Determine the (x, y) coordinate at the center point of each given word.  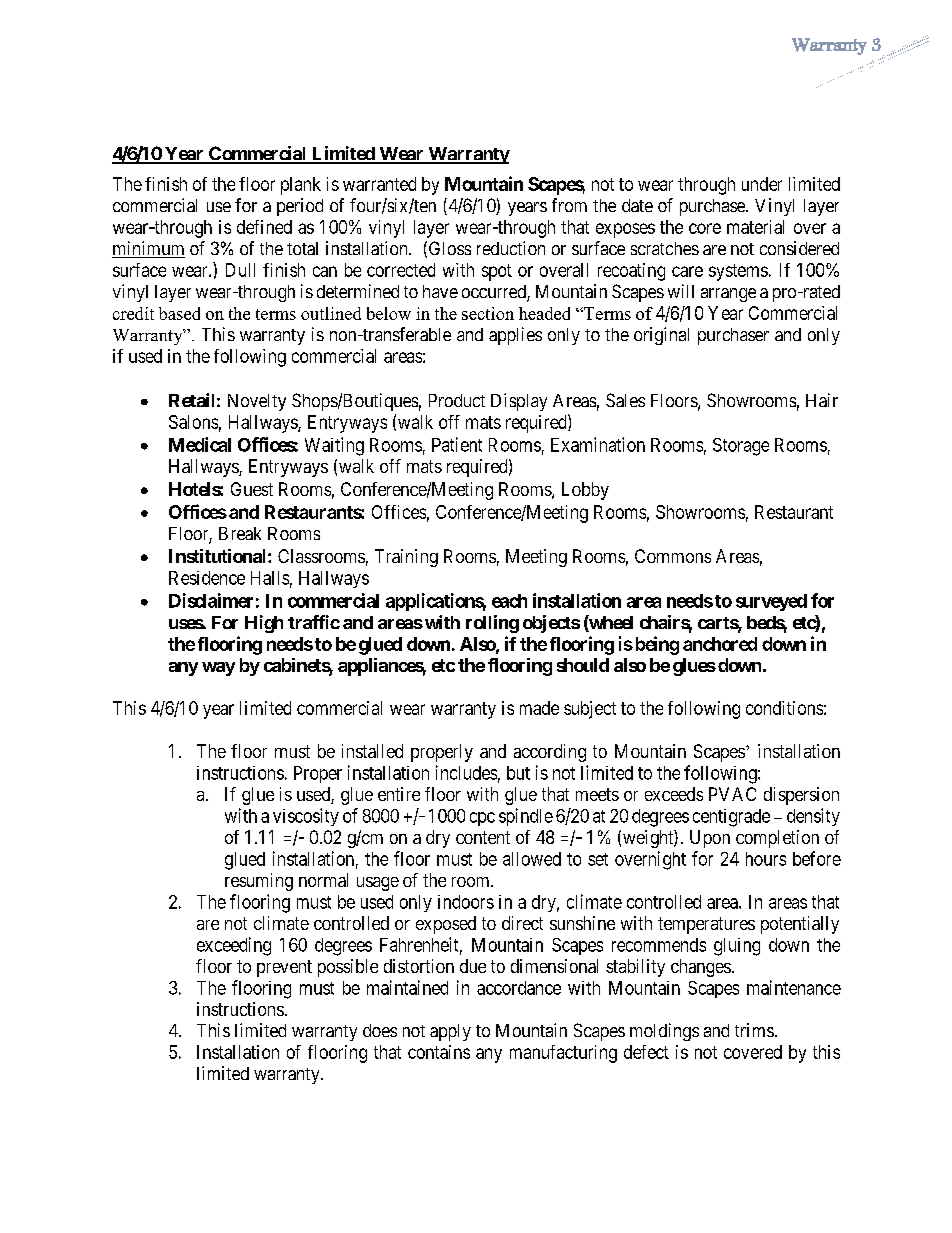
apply (450, 1032)
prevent (284, 968)
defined (264, 227)
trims (754, 1030)
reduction (511, 248)
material (755, 227)
